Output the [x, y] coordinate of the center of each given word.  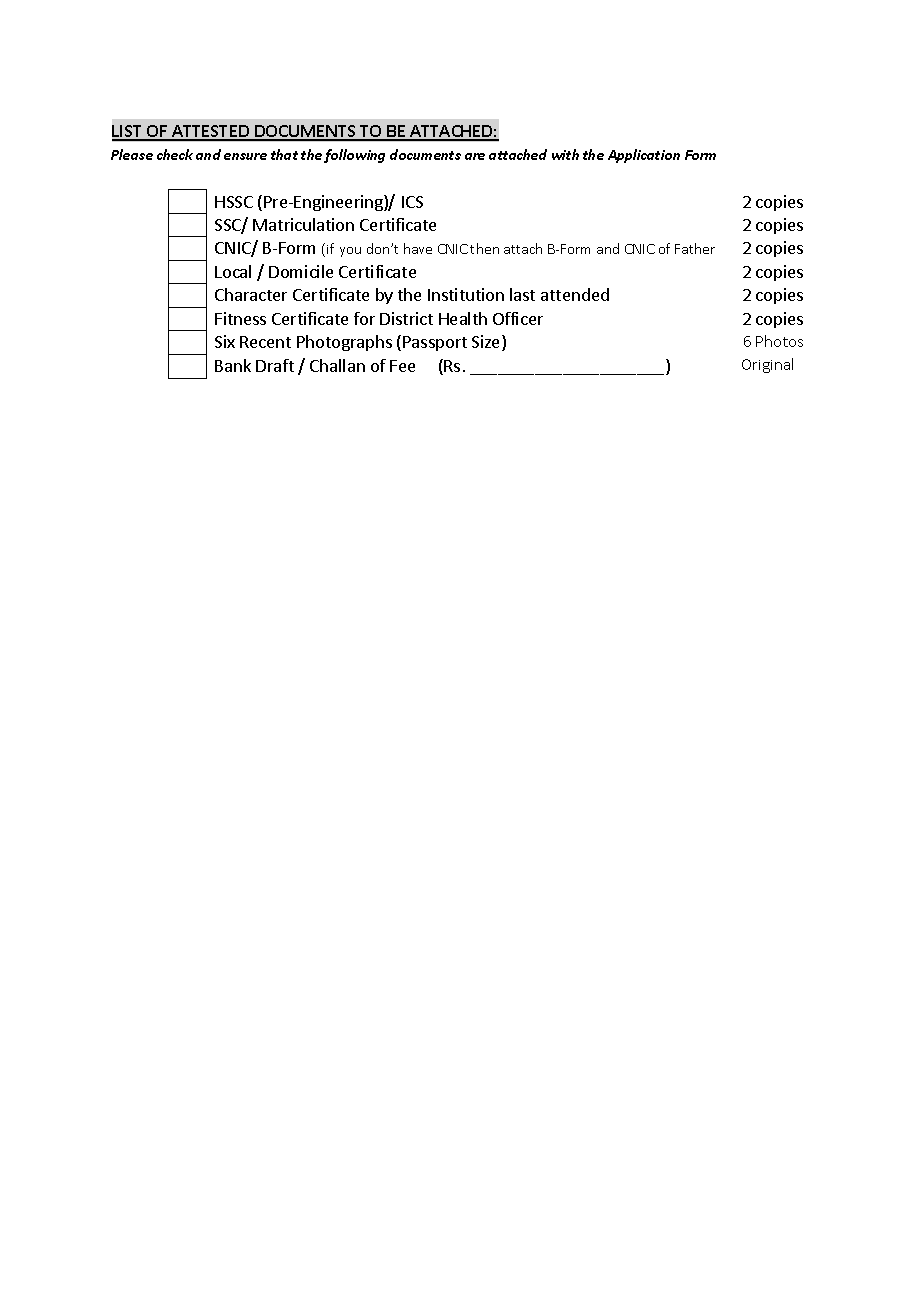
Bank [233, 365]
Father [695, 248]
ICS [412, 202]
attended [575, 294]
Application [644, 156]
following [354, 156]
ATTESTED [211, 132]
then [484, 248]
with [565, 154]
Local [233, 271]
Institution [466, 294]
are [475, 156]
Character [251, 294]
